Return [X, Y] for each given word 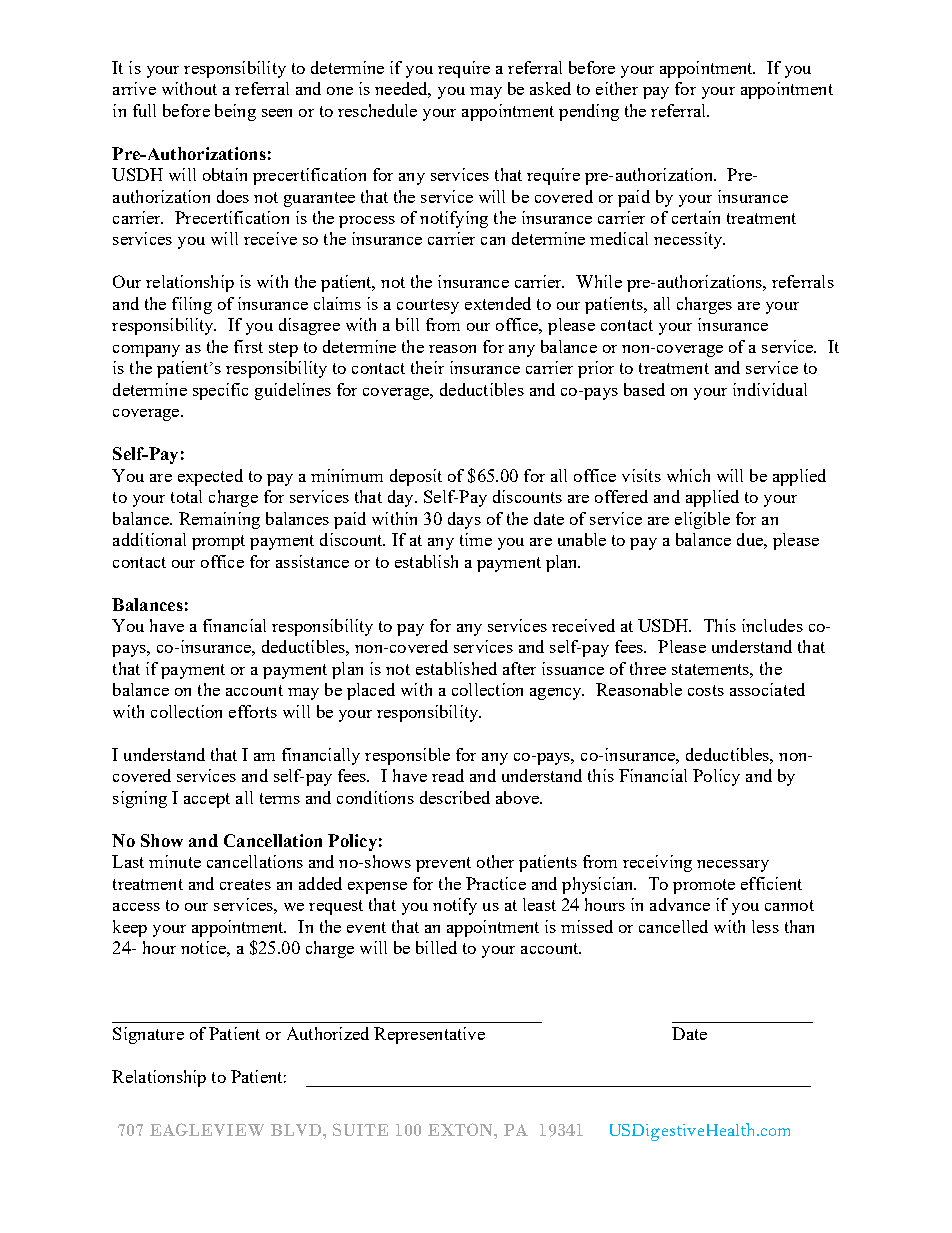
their [427, 367]
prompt [218, 542]
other [495, 861]
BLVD [297, 1130]
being [235, 112]
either [617, 88]
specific [220, 391]
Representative [429, 1035]
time [476, 539]
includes [772, 625]
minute [175, 861]
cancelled [673, 926]
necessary [733, 866]
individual [770, 389]
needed [403, 90]
